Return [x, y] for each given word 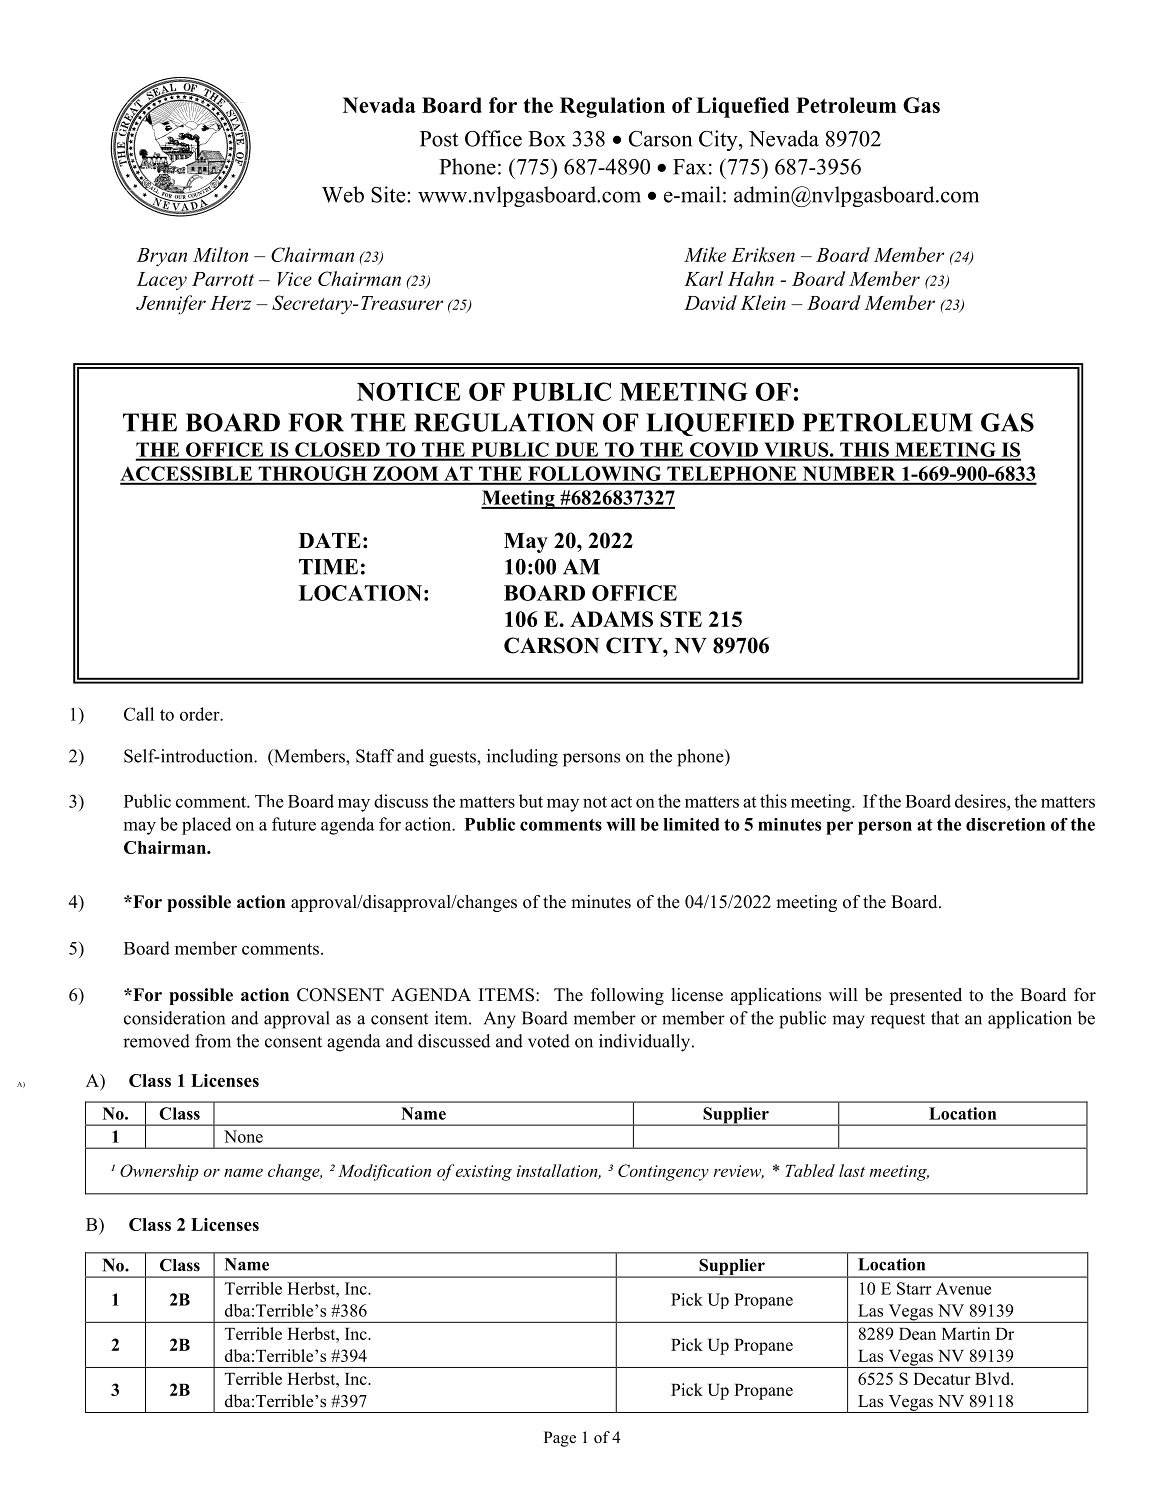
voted [549, 1041]
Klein [763, 302]
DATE [330, 540]
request [898, 1021]
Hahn [751, 278]
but [531, 801]
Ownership [159, 1172]
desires [981, 801]
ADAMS [611, 619]
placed [206, 826]
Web [343, 194]
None [243, 1136]
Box [547, 139]
